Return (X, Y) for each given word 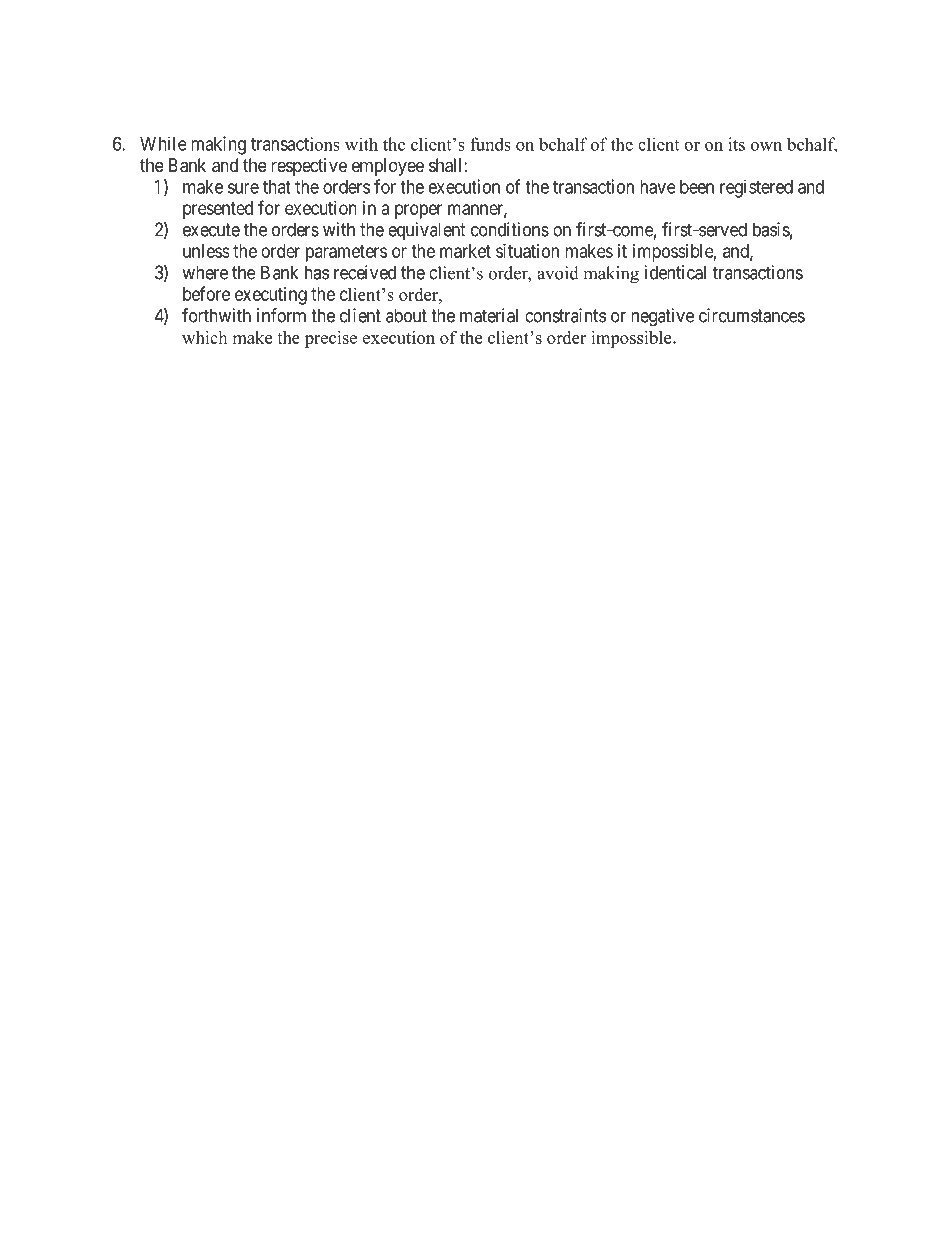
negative (662, 317)
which (204, 337)
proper (418, 211)
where (205, 272)
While (163, 143)
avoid (558, 273)
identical (675, 272)
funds (490, 144)
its (736, 144)
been (697, 187)
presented (218, 210)
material (489, 315)
